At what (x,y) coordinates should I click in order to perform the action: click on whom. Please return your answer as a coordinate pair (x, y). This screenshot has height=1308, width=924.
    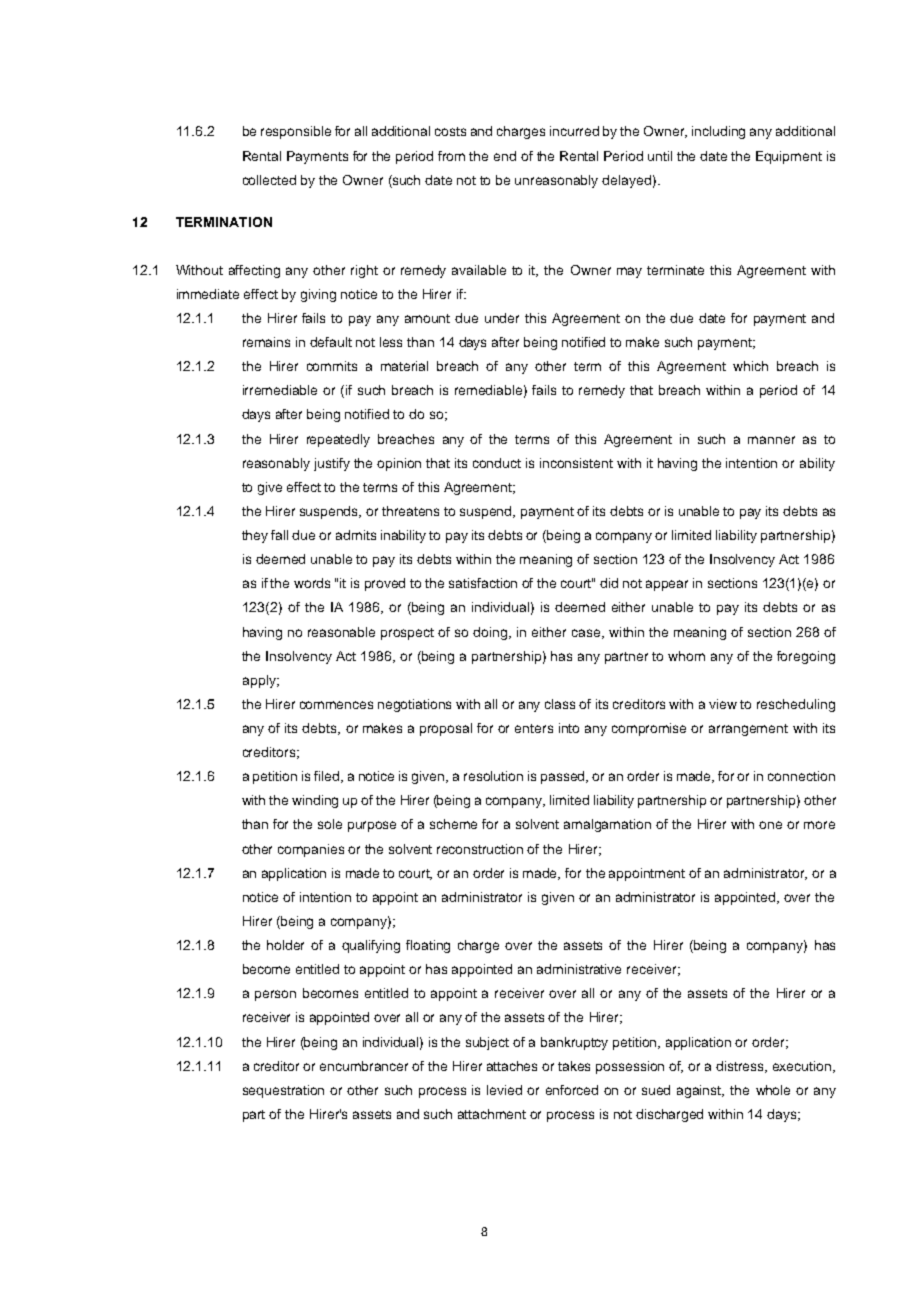
    Looking at the image, I should click on (686, 656).
